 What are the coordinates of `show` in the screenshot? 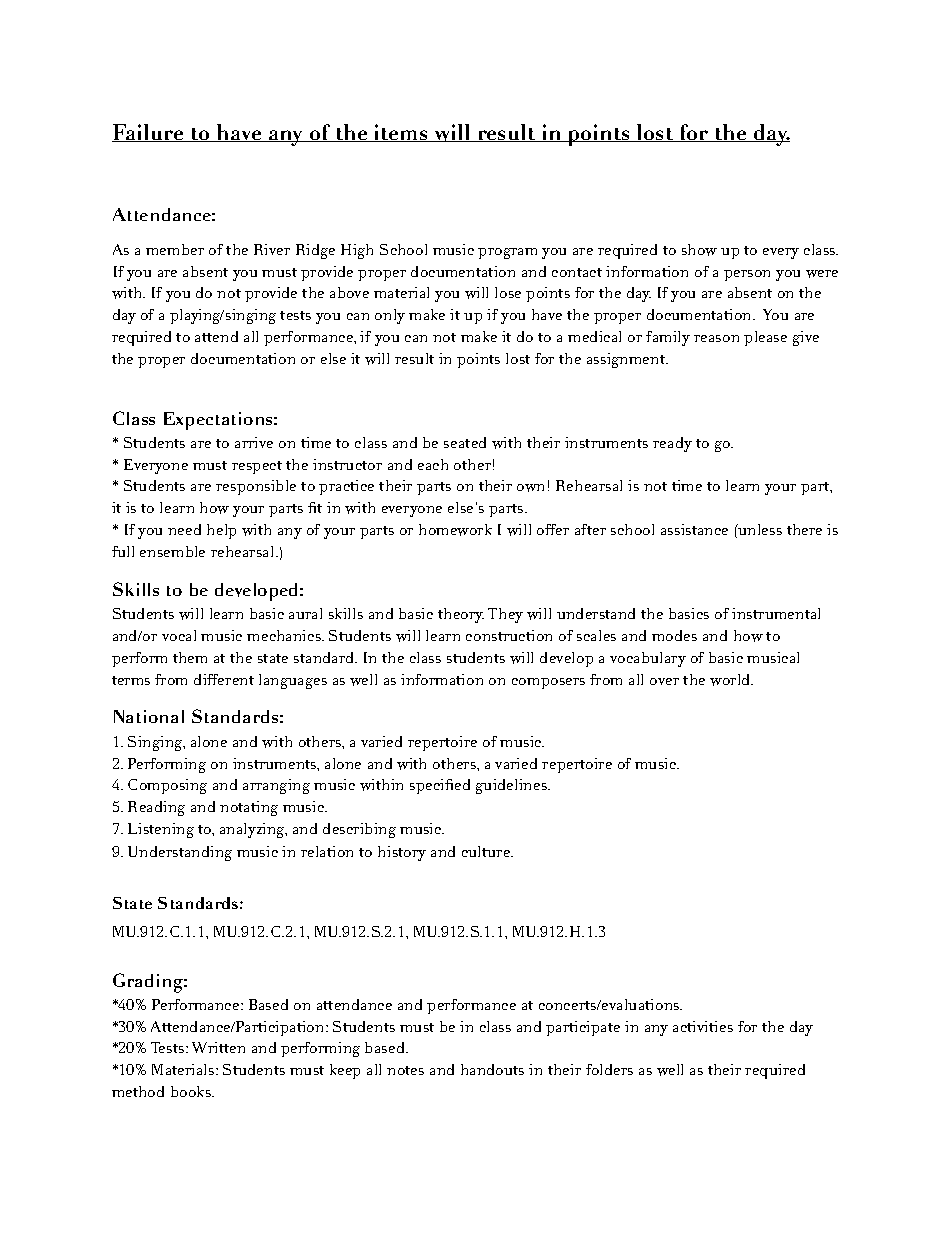 It's located at (699, 250).
